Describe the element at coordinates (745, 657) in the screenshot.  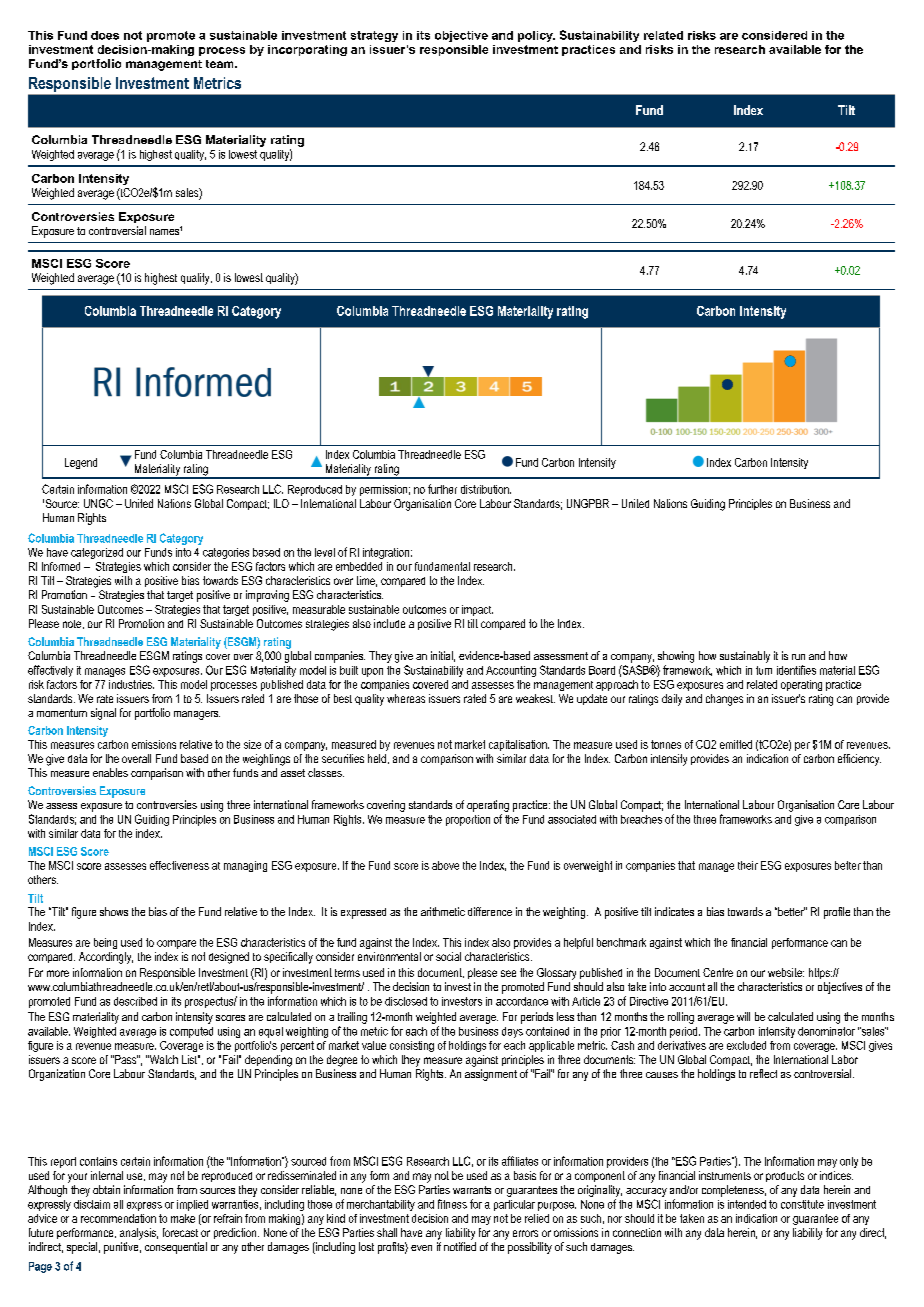
I see `sustainably` at that location.
